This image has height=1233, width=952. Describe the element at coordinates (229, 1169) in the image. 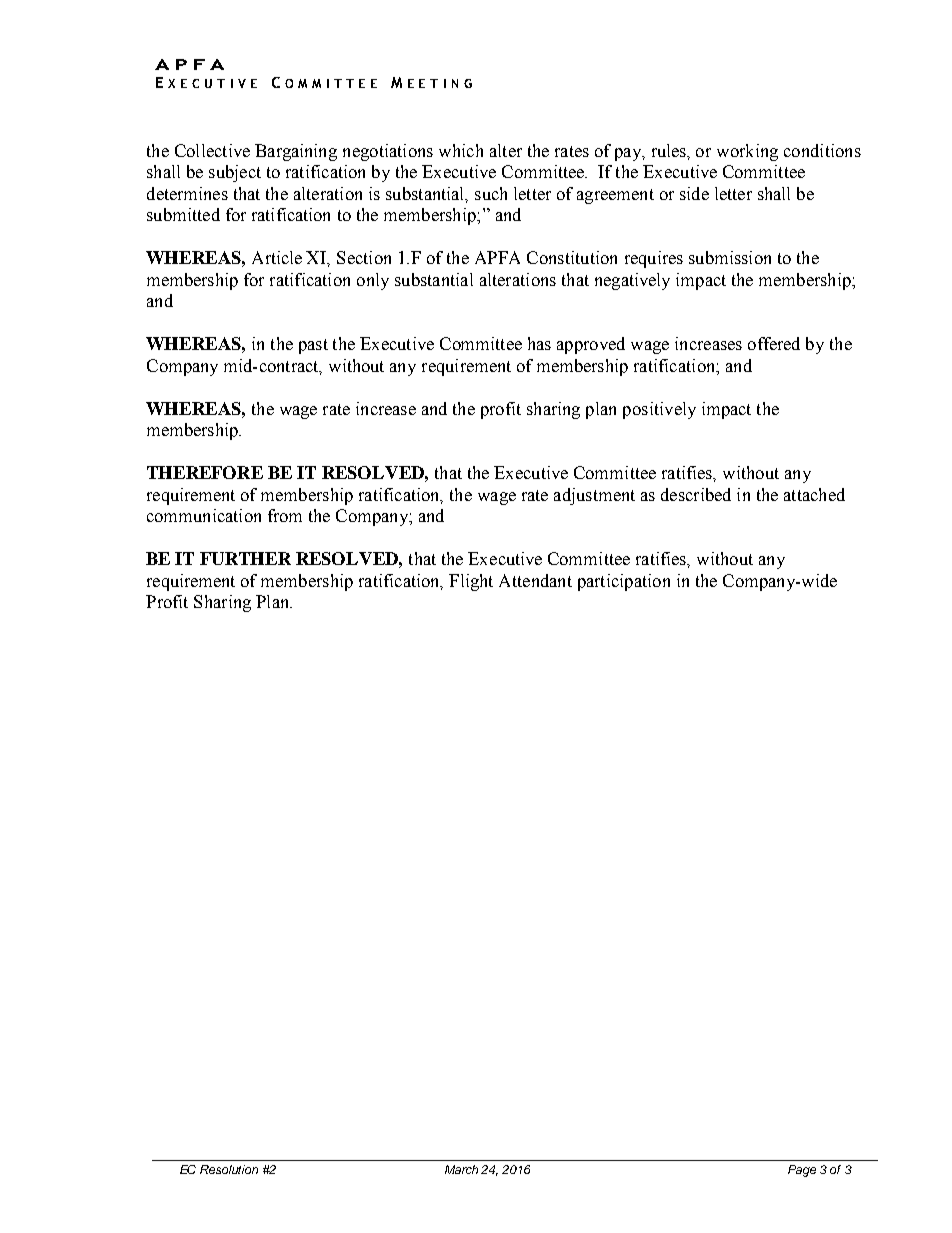

I see `Resolution` at that location.
